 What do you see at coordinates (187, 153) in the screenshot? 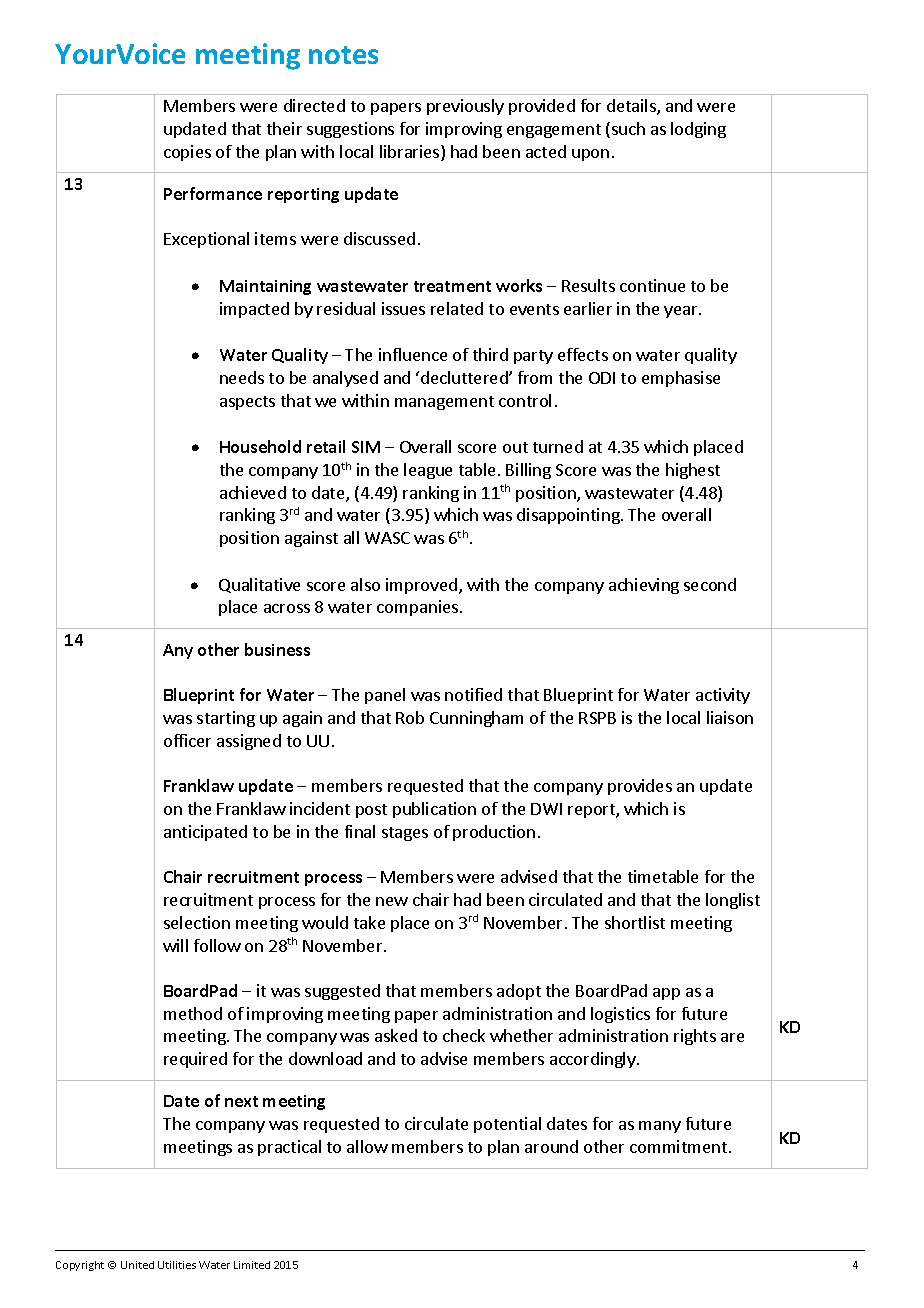
I see `copies` at bounding box center [187, 153].
